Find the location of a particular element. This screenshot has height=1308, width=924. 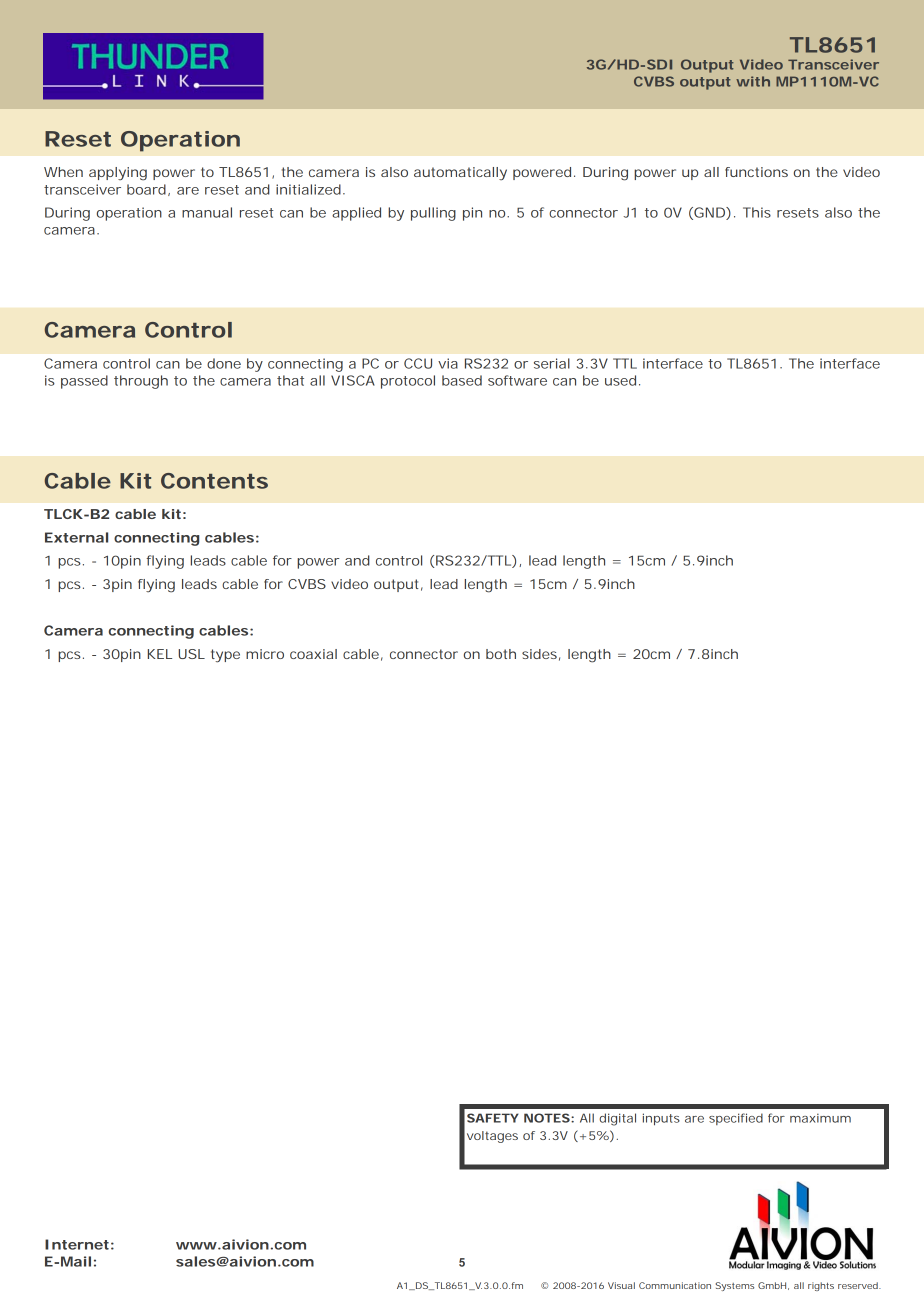

sides is located at coordinates (539, 654).
